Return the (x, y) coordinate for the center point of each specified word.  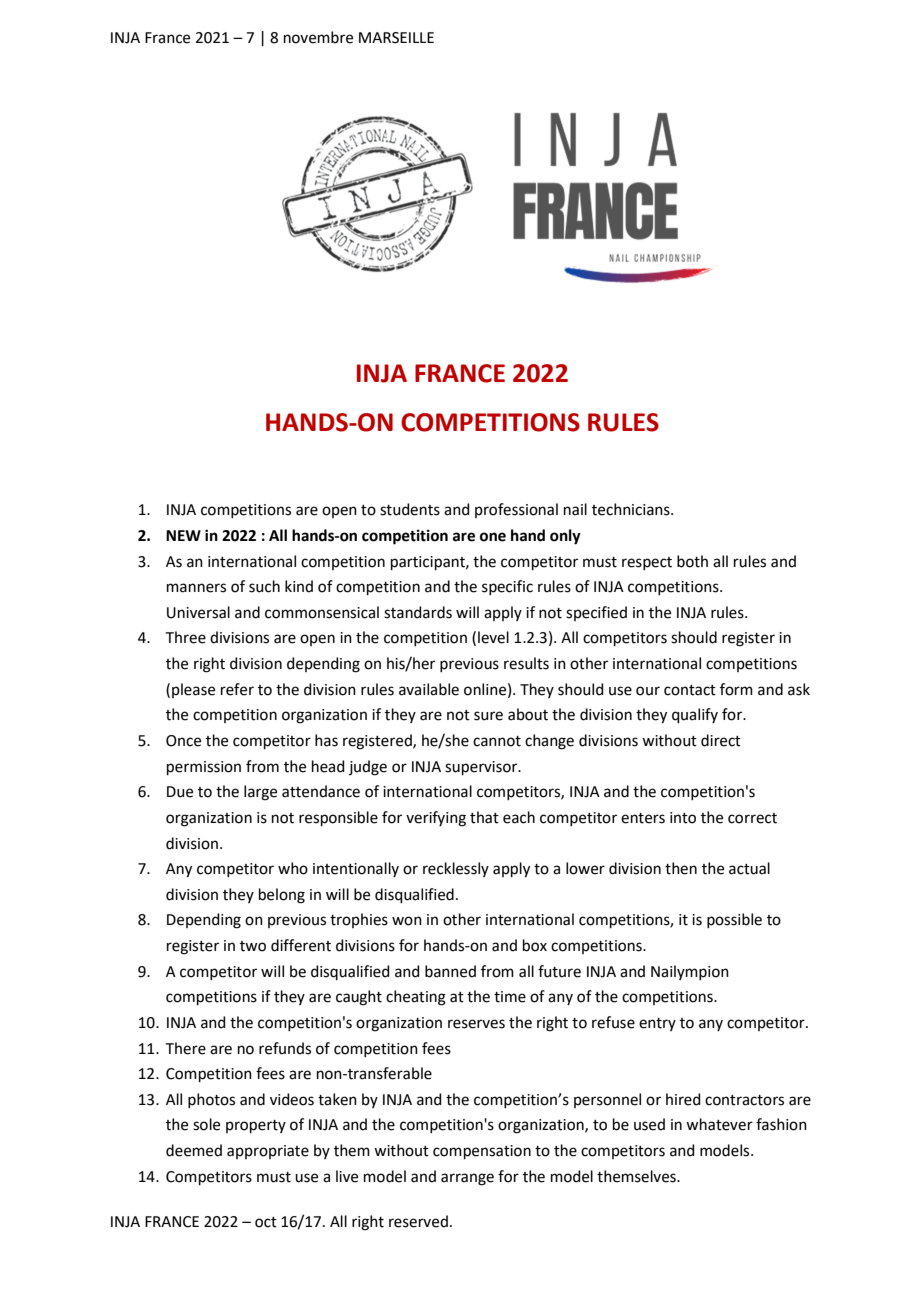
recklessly (456, 869)
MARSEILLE (396, 38)
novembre (318, 37)
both (692, 561)
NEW (183, 535)
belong (282, 896)
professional (516, 510)
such (264, 586)
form (736, 689)
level (493, 637)
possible (734, 920)
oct (266, 1222)
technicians (632, 509)
